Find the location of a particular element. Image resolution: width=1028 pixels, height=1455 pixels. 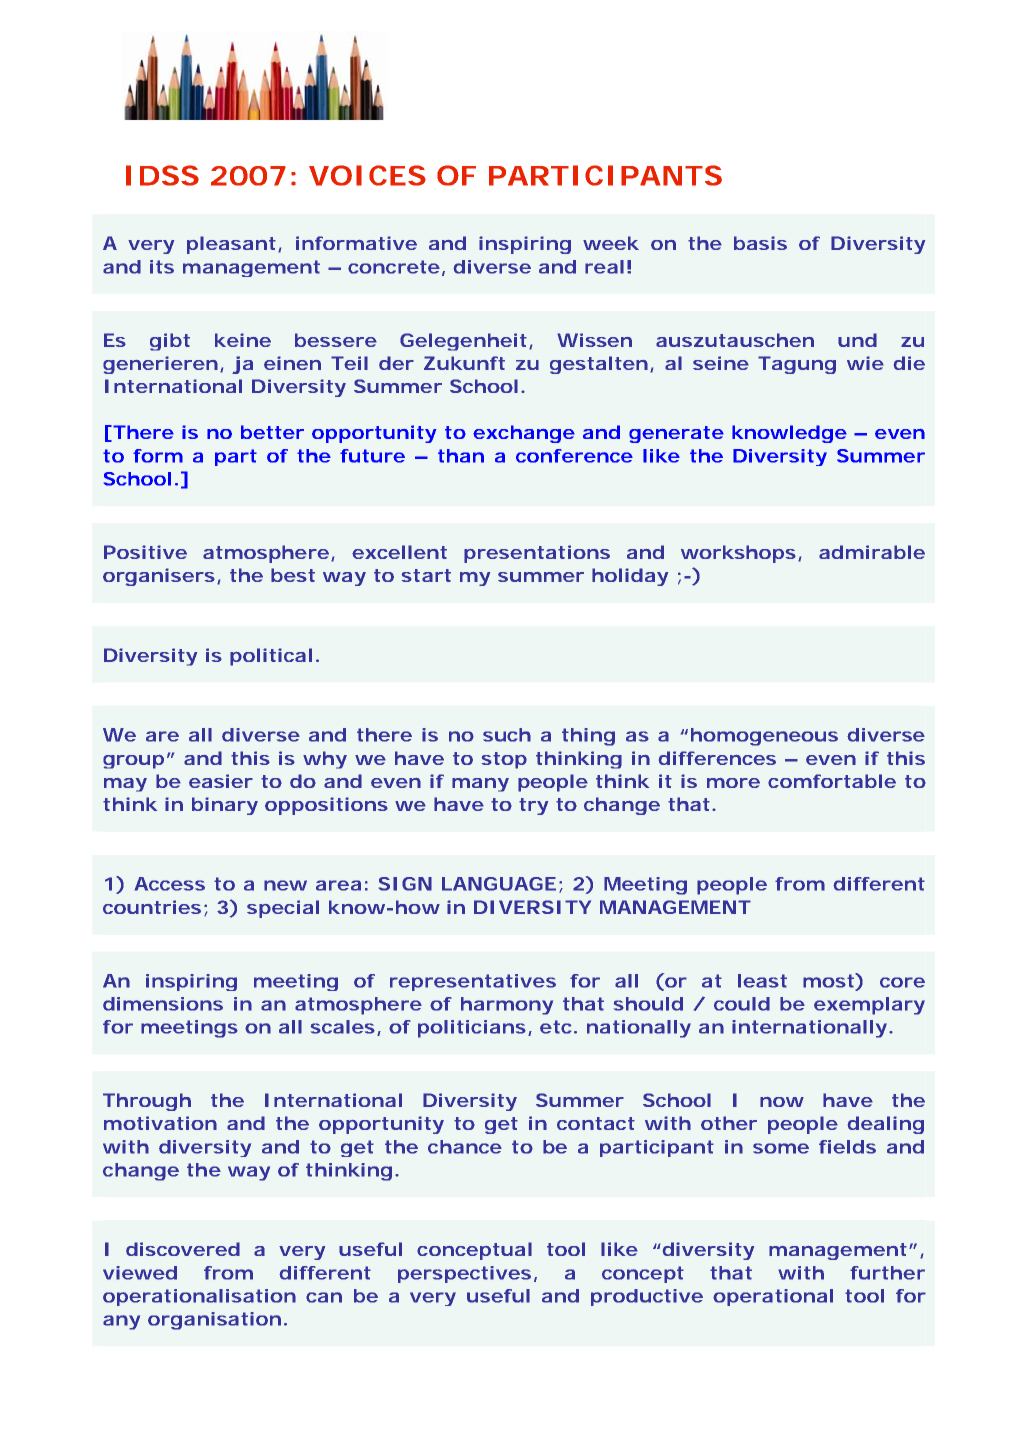

organisation is located at coordinates (217, 1321).
